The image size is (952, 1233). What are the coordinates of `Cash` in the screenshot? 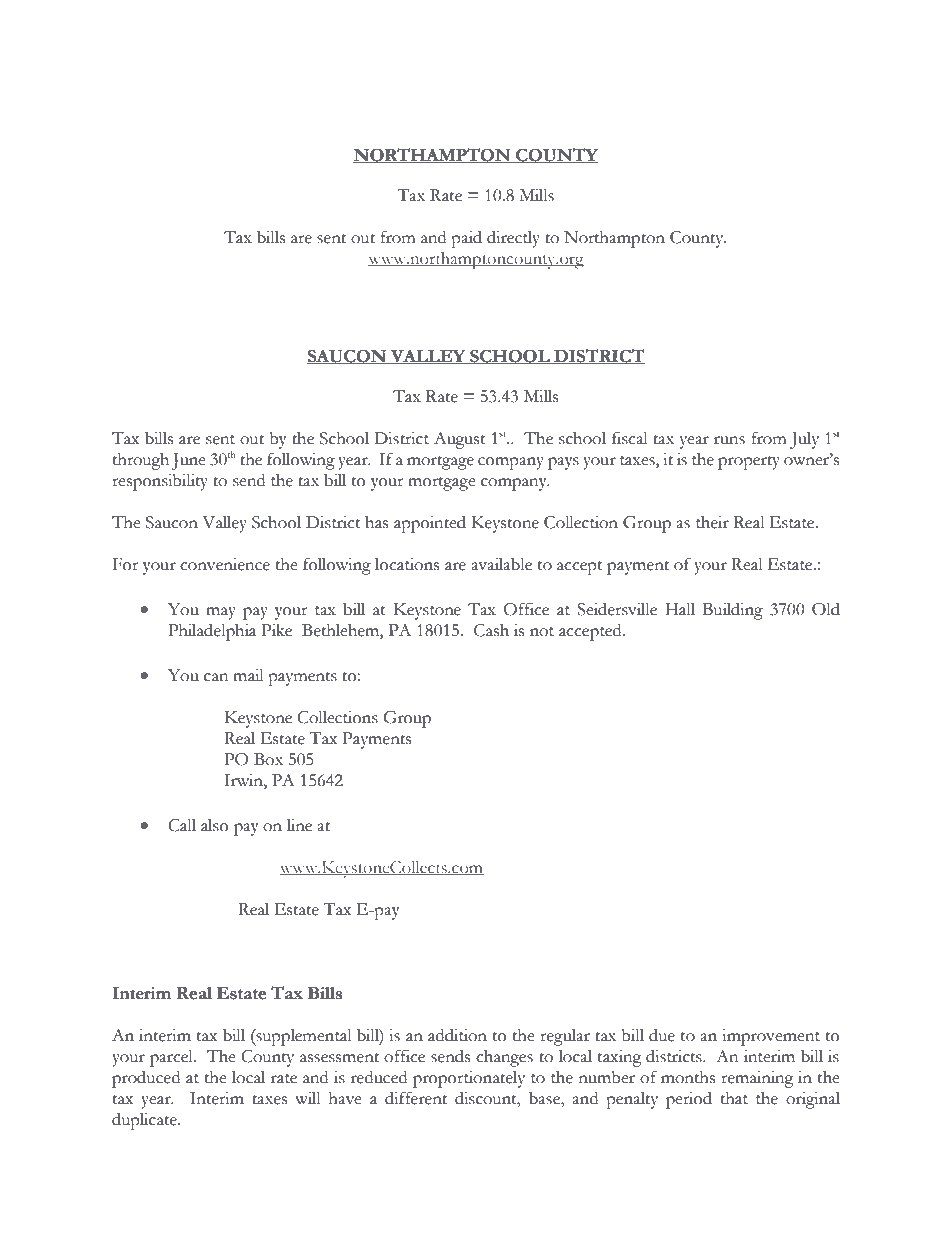 It's located at (491, 630).
